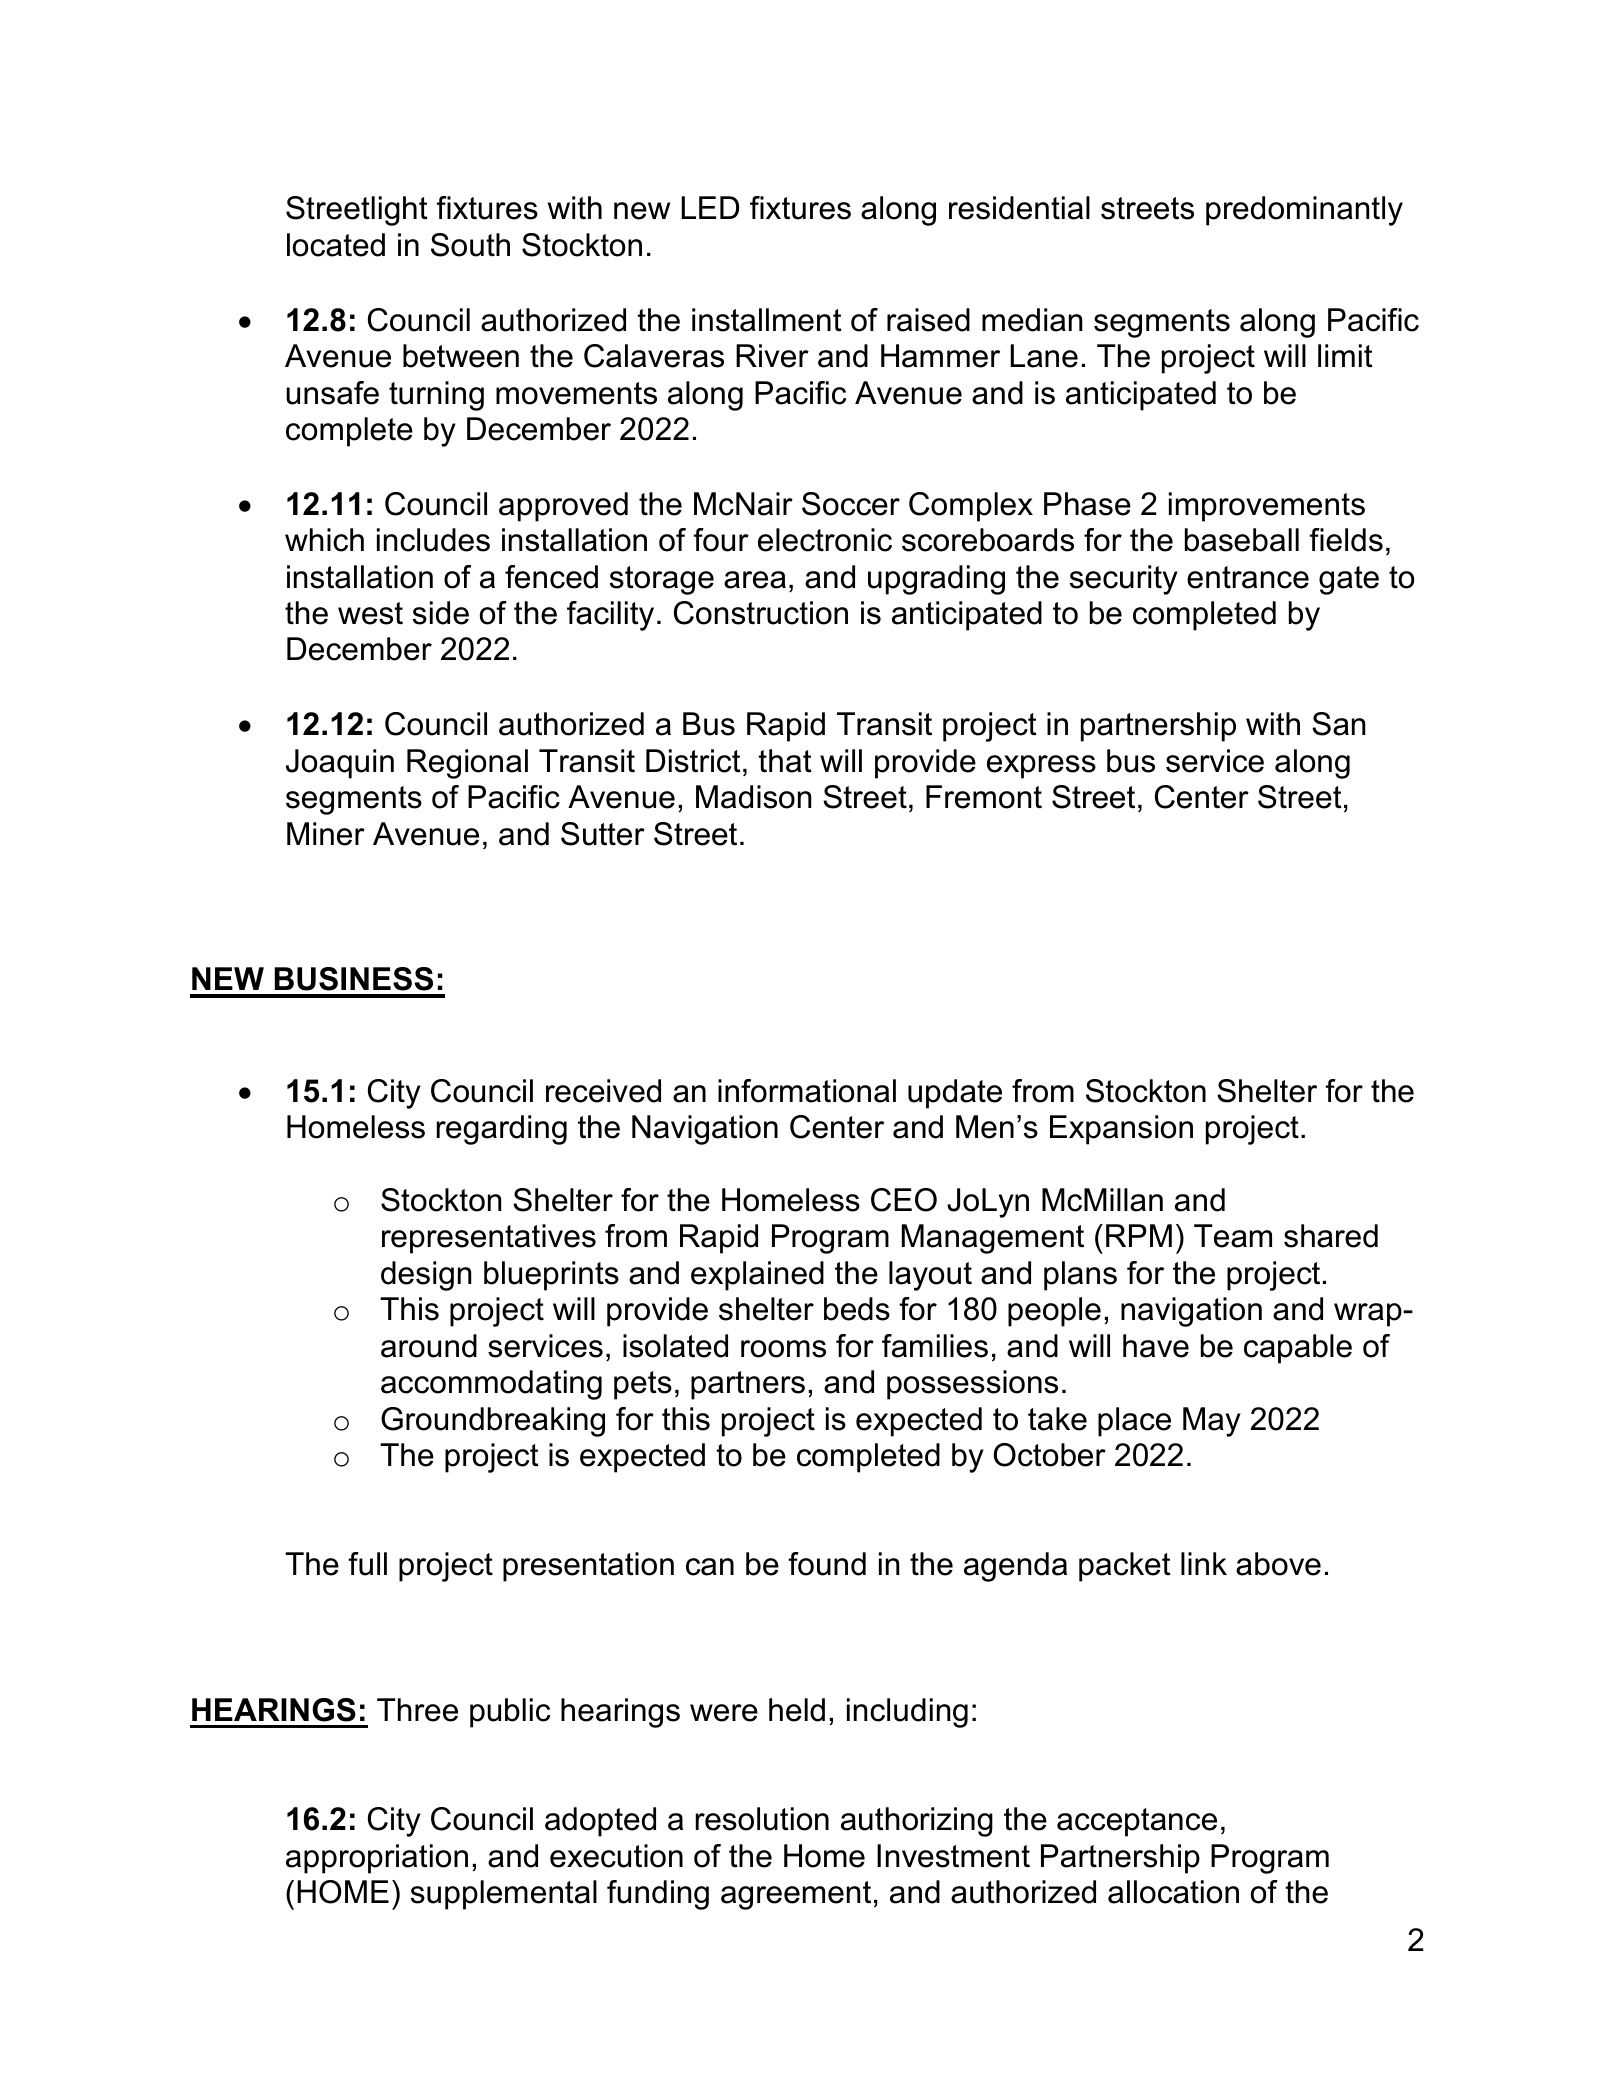 This screenshot has height=2090, width=1615. Describe the element at coordinates (1121, 1130) in the screenshot. I see `Expansion` at that location.
